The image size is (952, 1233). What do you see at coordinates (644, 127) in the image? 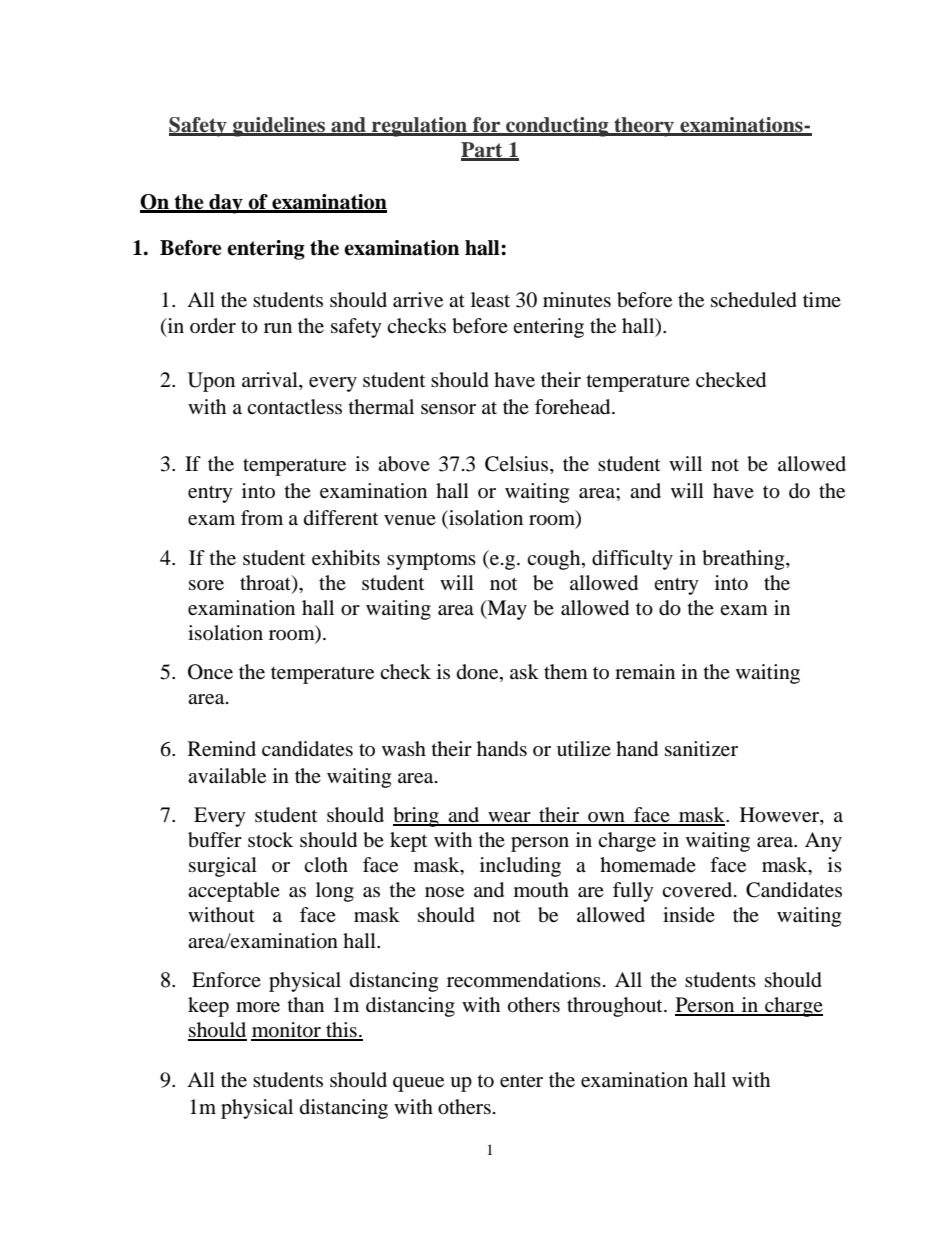
I see `theory` at bounding box center [644, 127].
